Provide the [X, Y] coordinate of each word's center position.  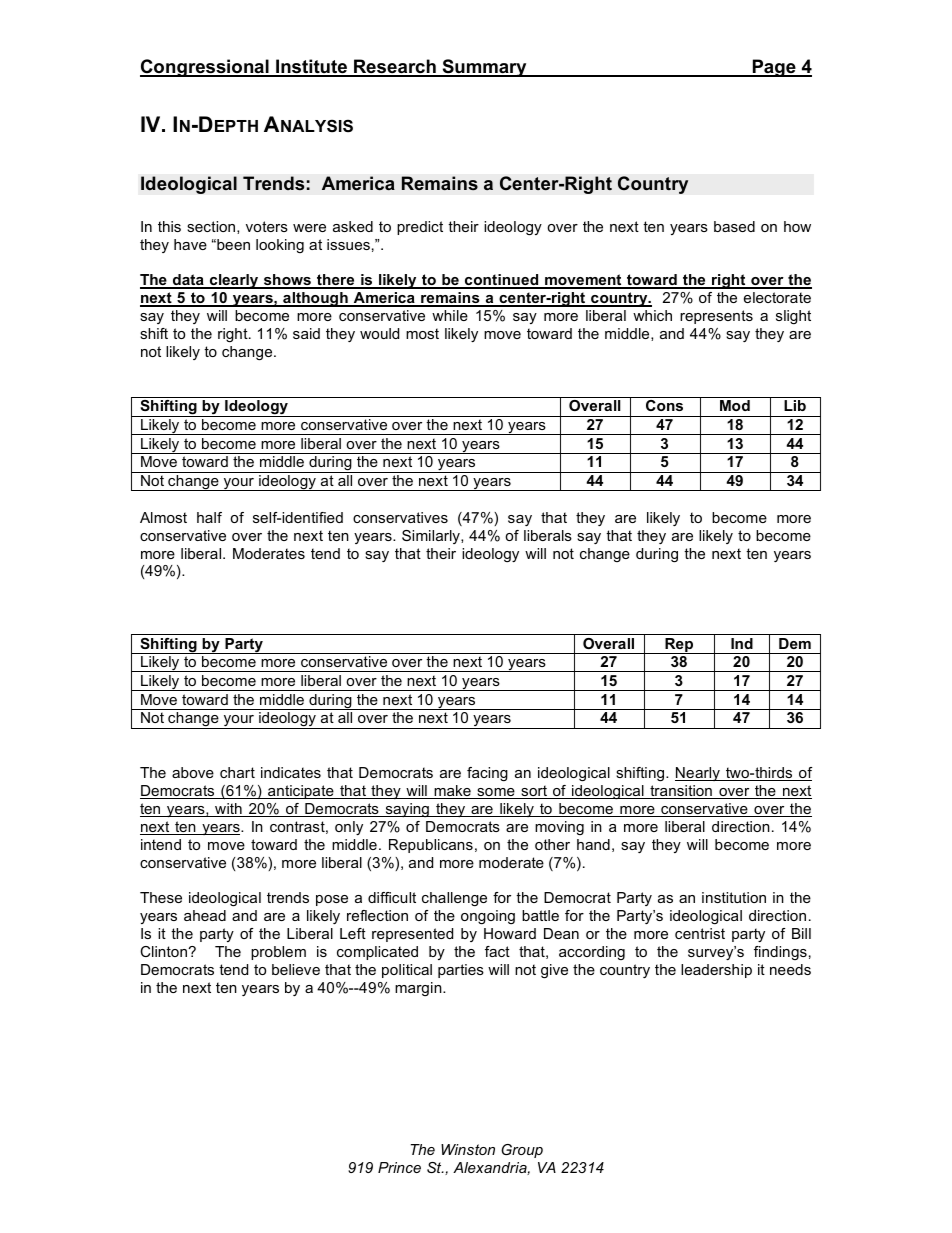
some [496, 793]
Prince [399, 1167]
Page [774, 68]
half [209, 517]
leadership [716, 971]
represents [716, 317]
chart [237, 772]
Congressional [205, 68]
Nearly [698, 774]
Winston [468, 1149]
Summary [484, 68]
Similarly [432, 537]
